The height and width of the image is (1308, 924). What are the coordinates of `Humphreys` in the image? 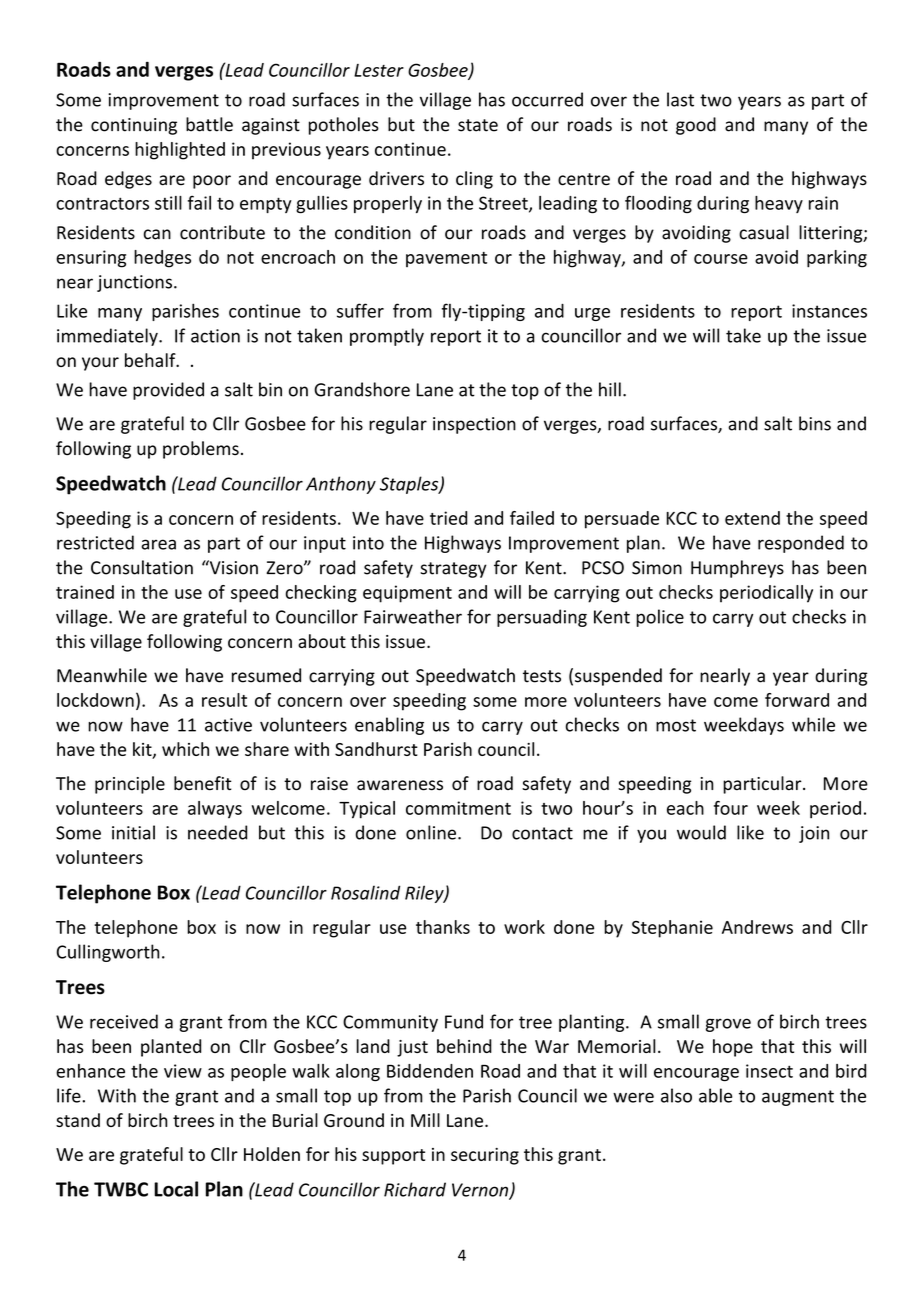 It's located at (737, 569).
